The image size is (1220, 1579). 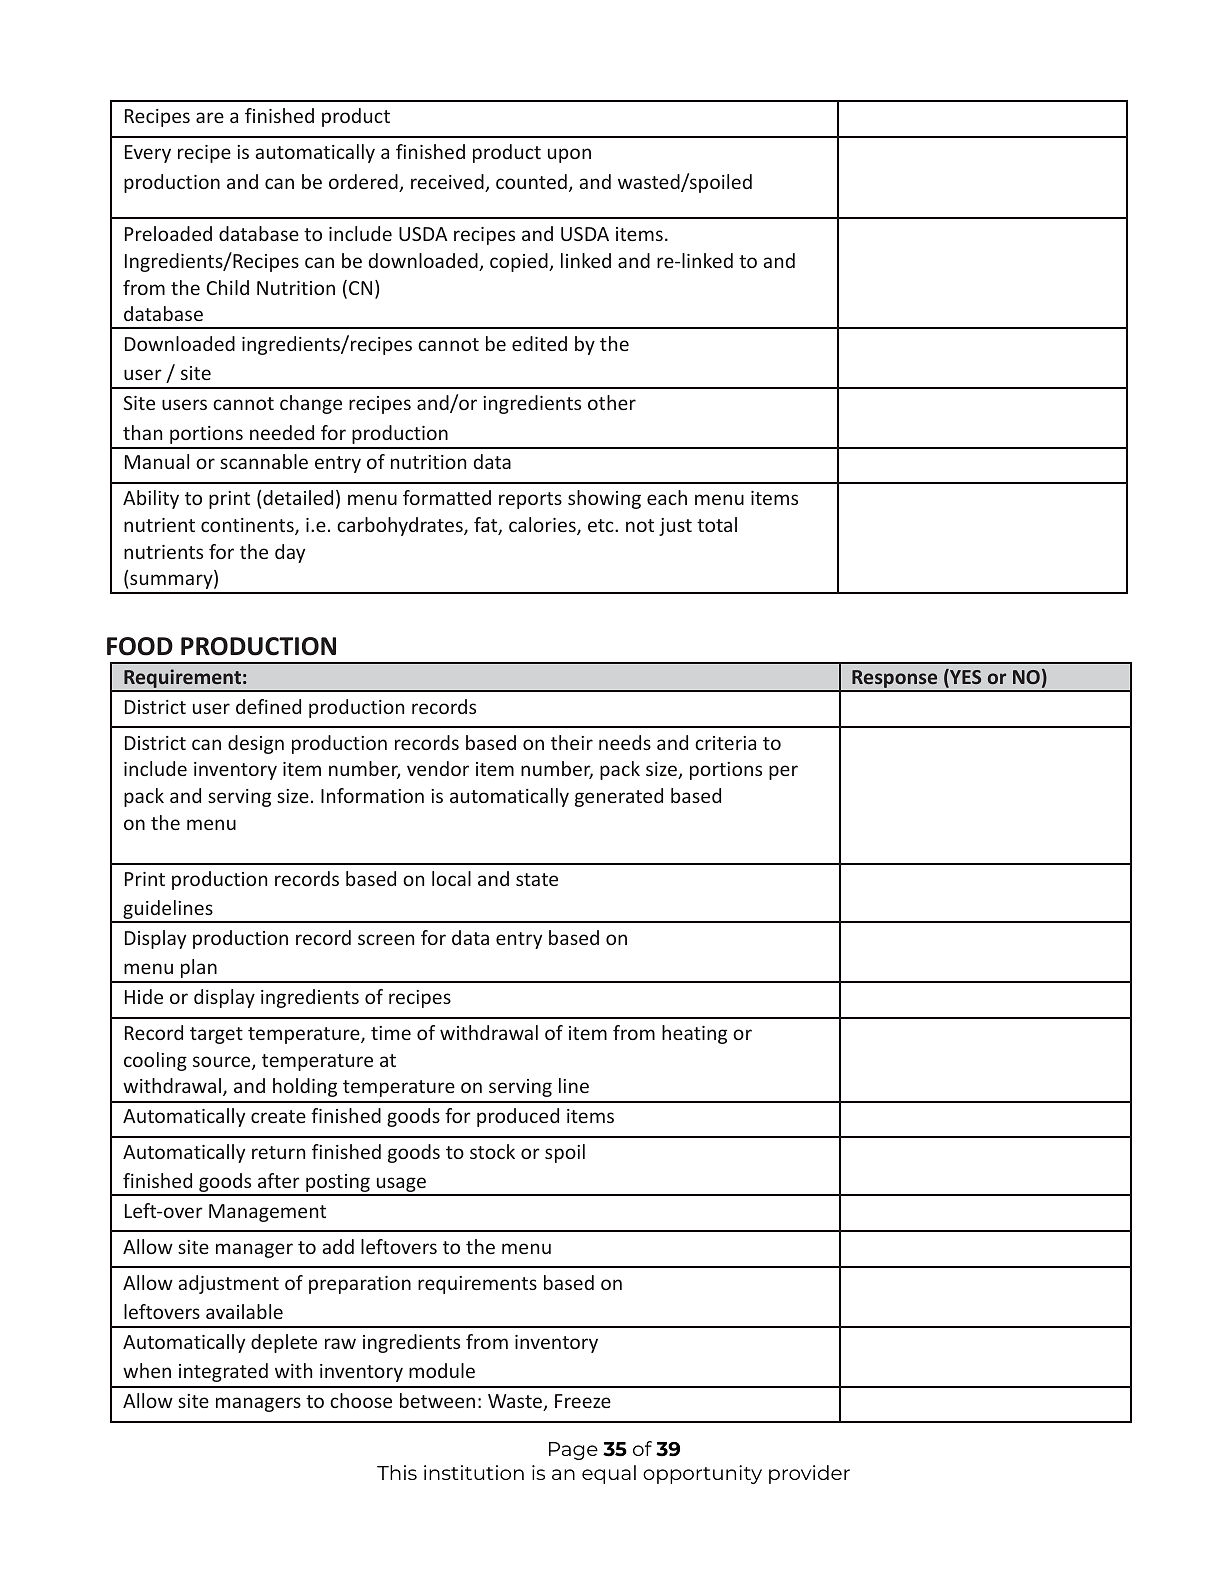 What do you see at coordinates (694, 1034) in the screenshot?
I see `heating` at bounding box center [694, 1034].
